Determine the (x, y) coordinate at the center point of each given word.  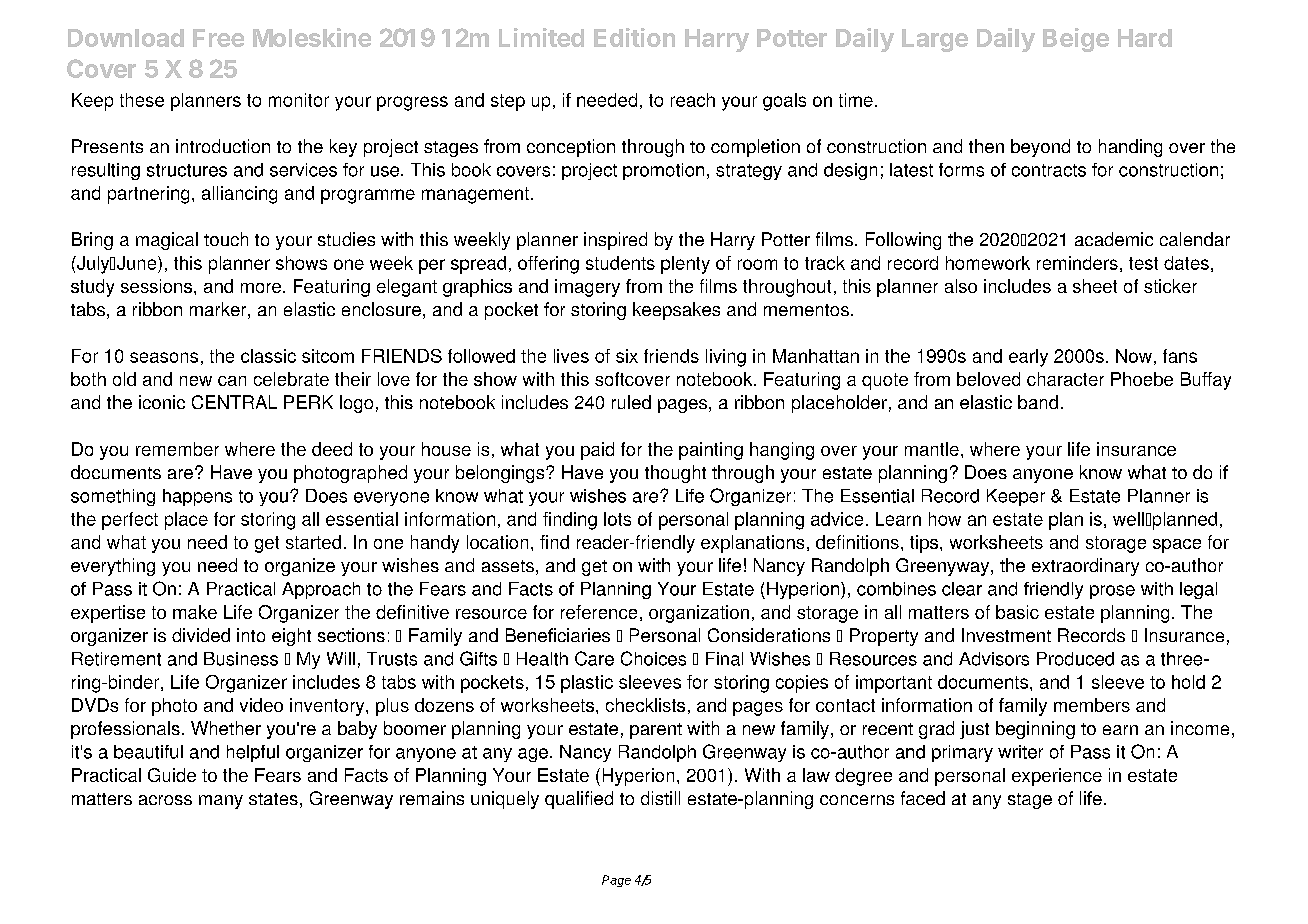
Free (218, 38)
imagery (587, 288)
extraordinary (1085, 567)
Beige (1076, 40)
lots (617, 519)
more (261, 288)
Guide (172, 775)
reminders (1077, 263)
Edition (634, 37)
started (313, 542)
